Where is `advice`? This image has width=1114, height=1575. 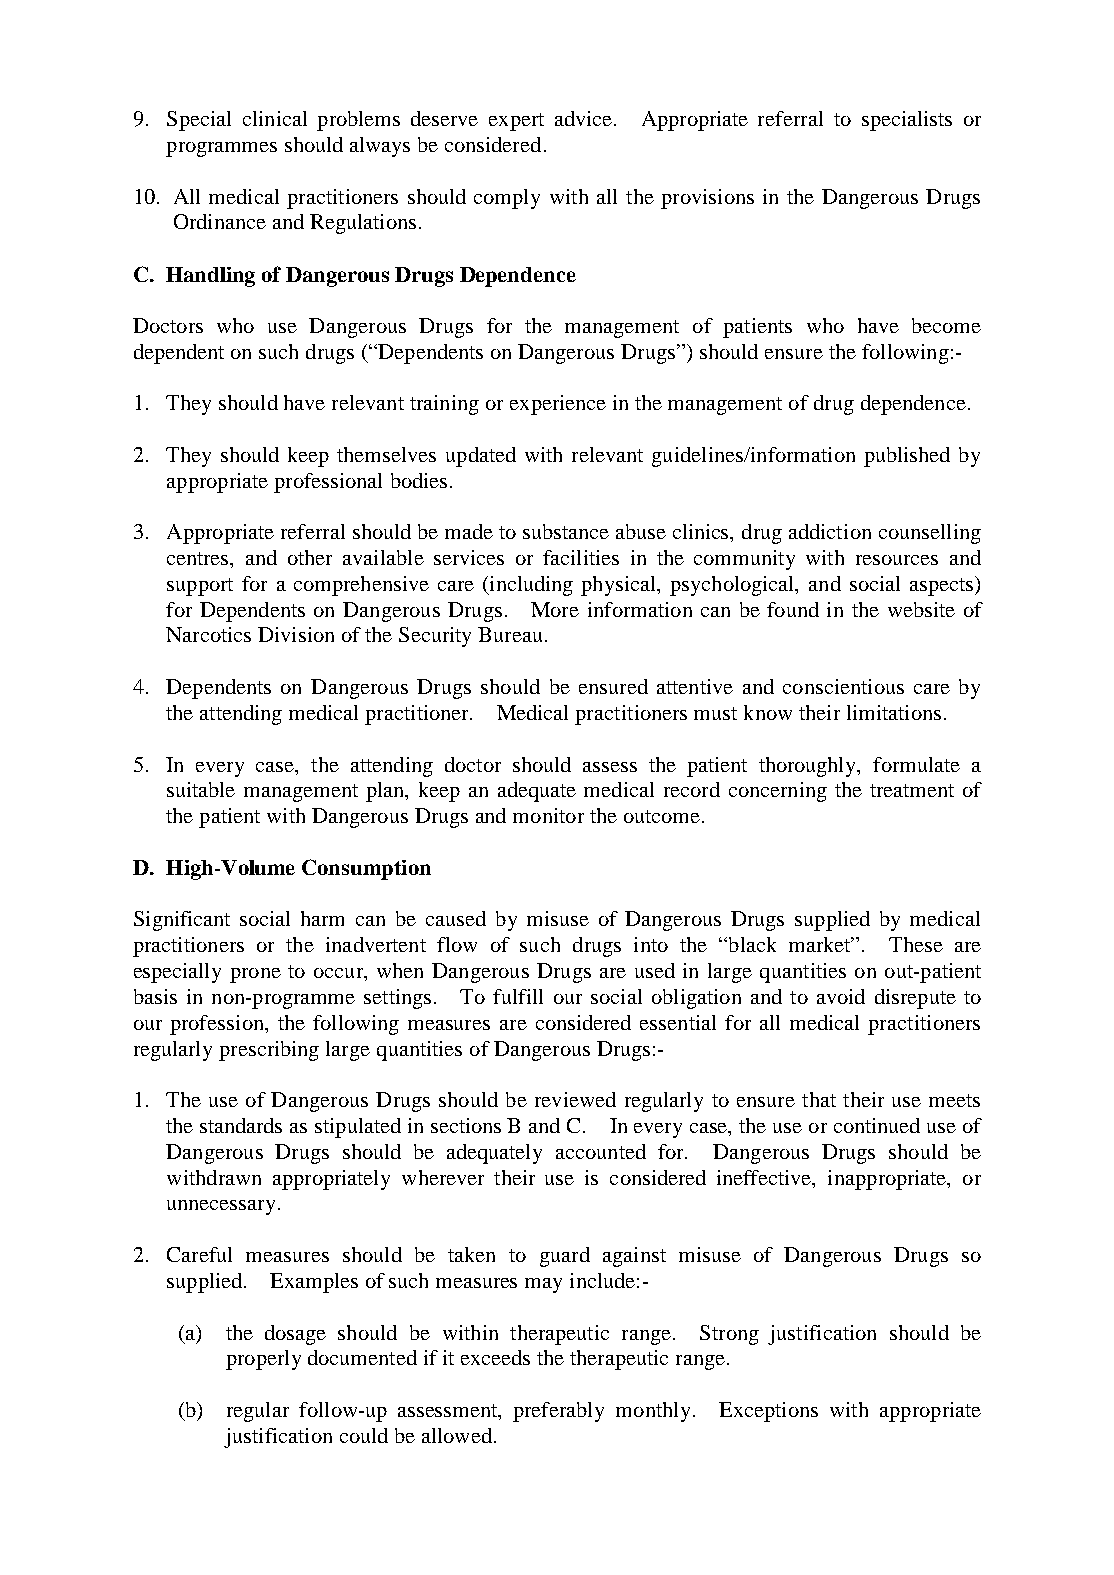 advice is located at coordinates (583, 118).
